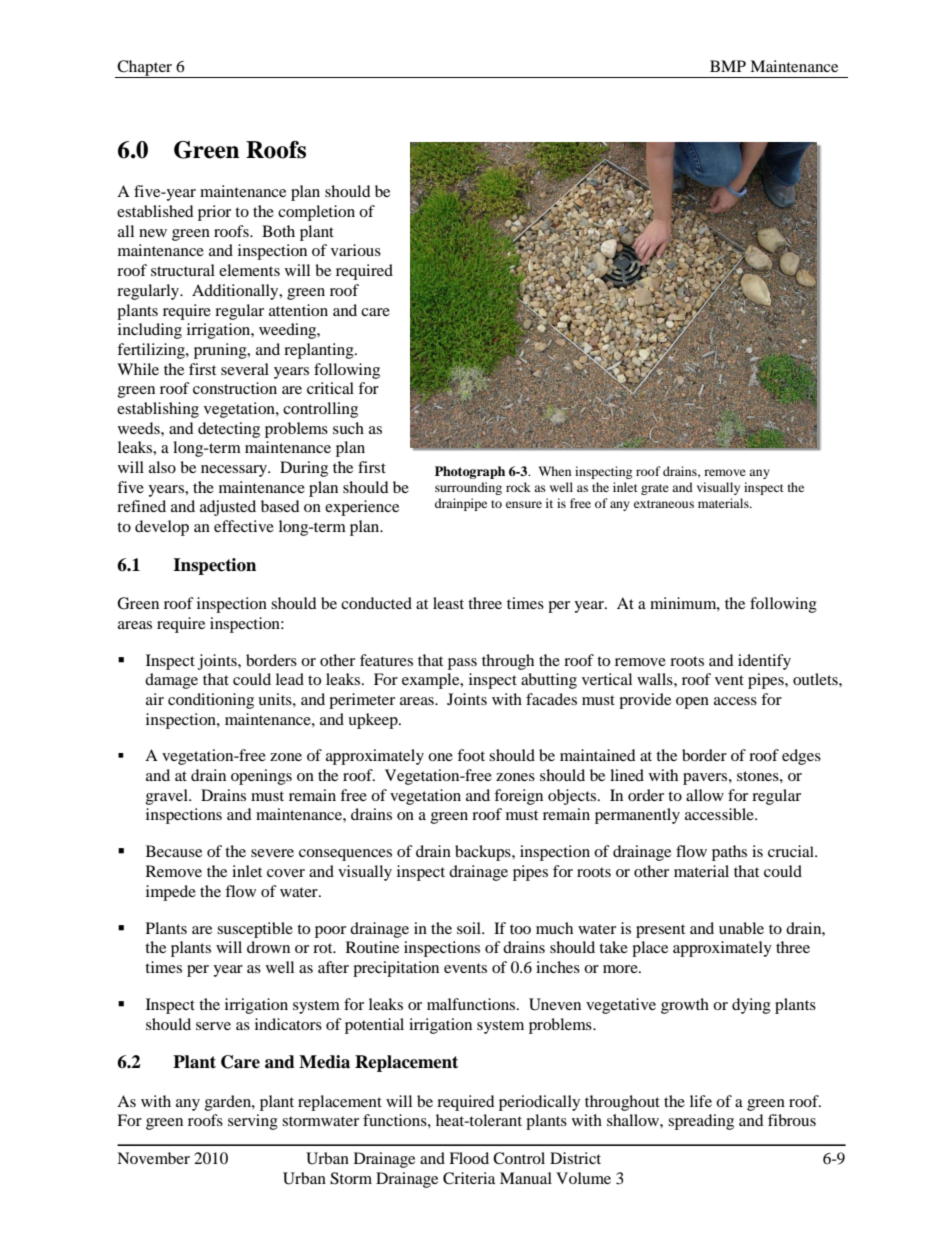 This page has width=952, height=1233. What do you see at coordinates (764, 662) in the page?
I see `identify` at bounding box center [764, 662].
